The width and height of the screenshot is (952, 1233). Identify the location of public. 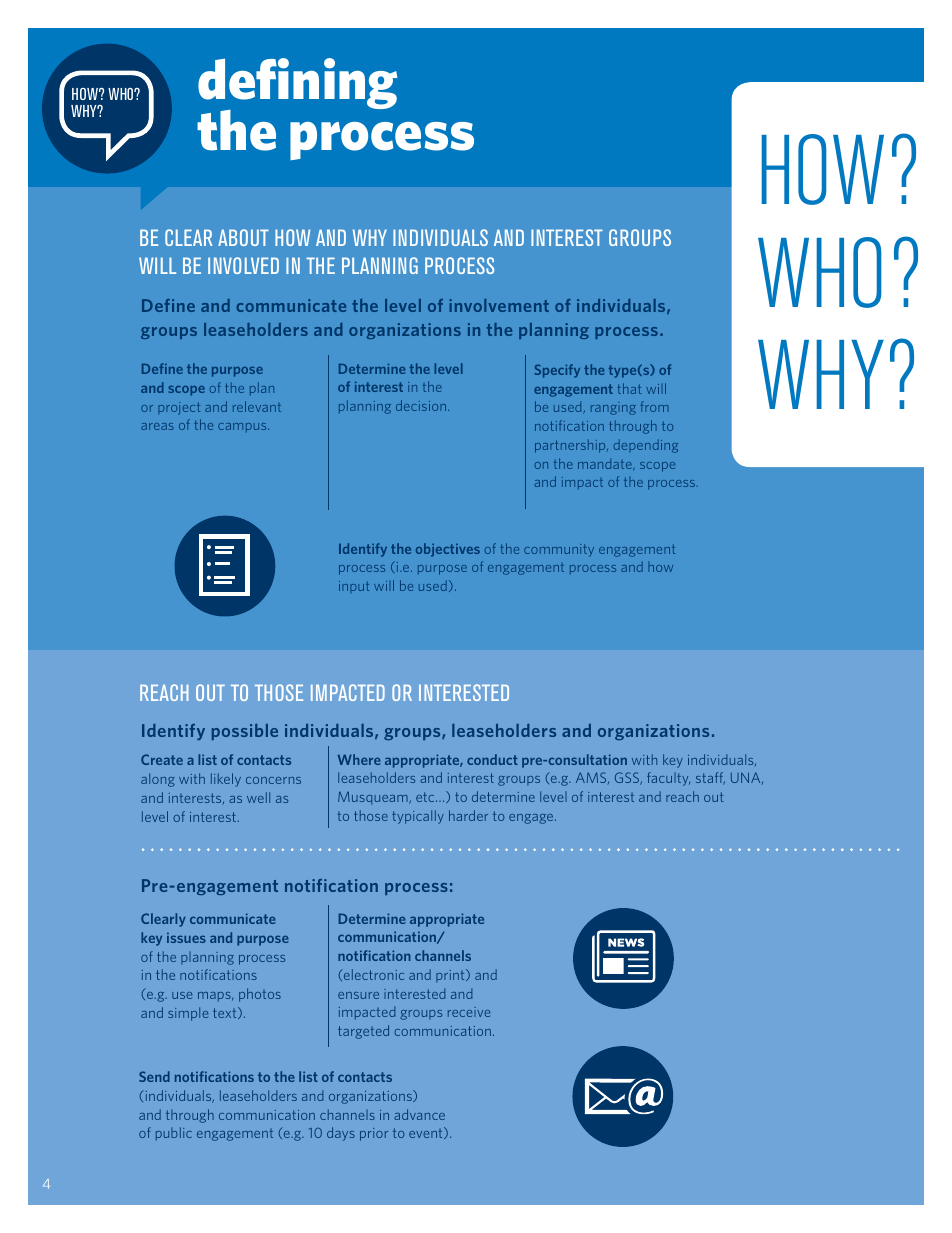
(174, 1134).
